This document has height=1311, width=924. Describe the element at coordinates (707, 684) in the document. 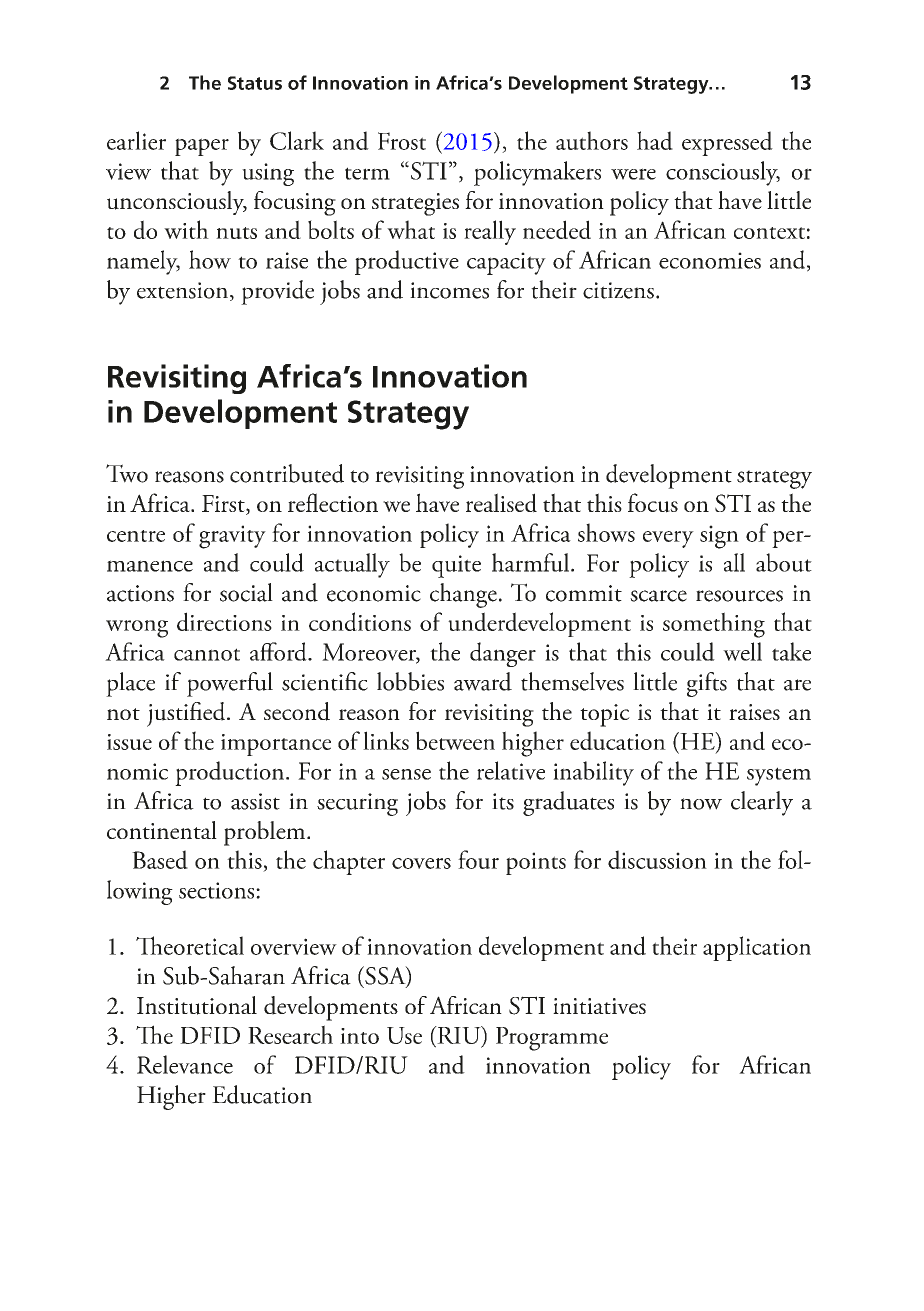

I see `gifts` at that location.
